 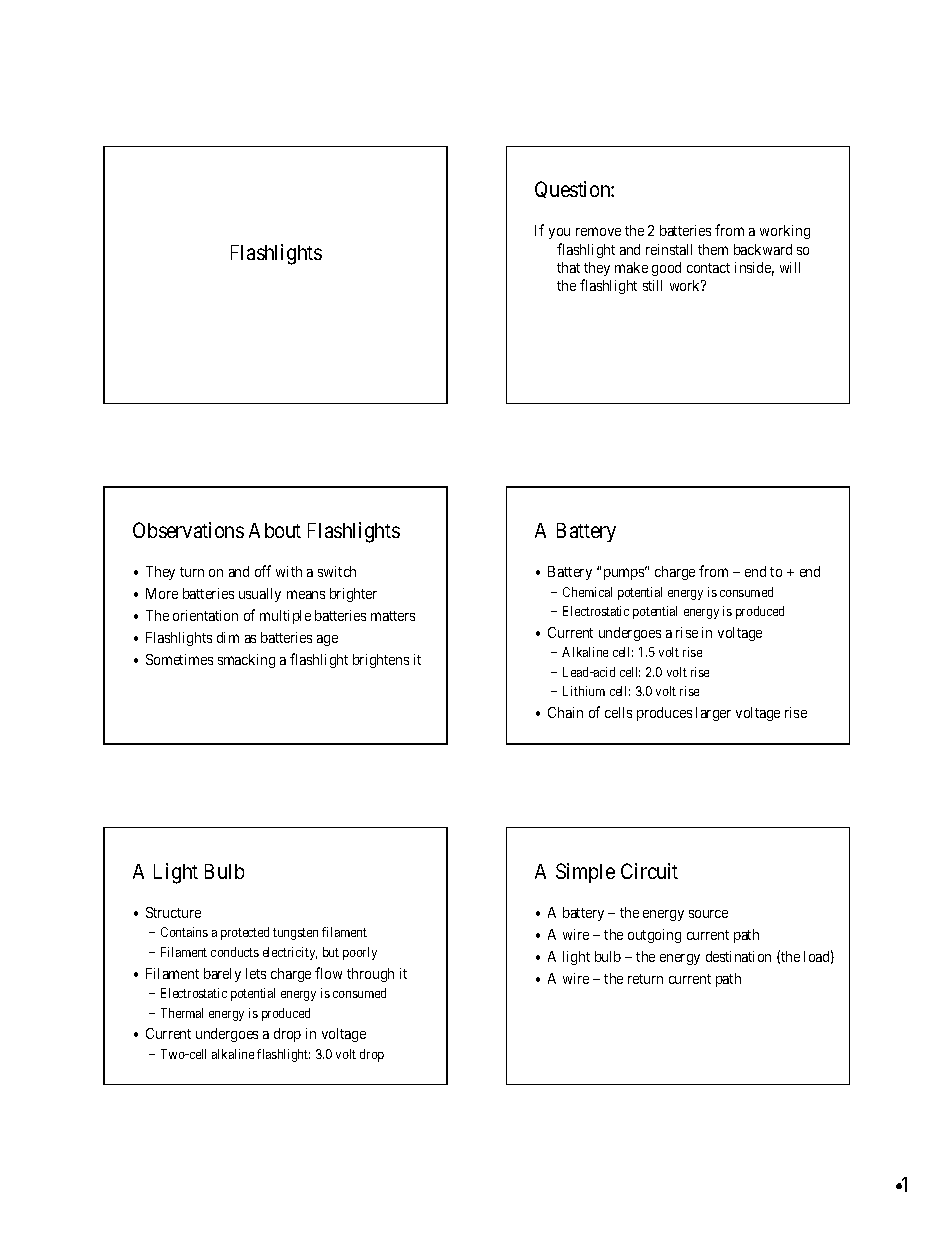 What do you see at coordinates (713, 249) in the image?
I see `them` at bounding box center [713, 249].
